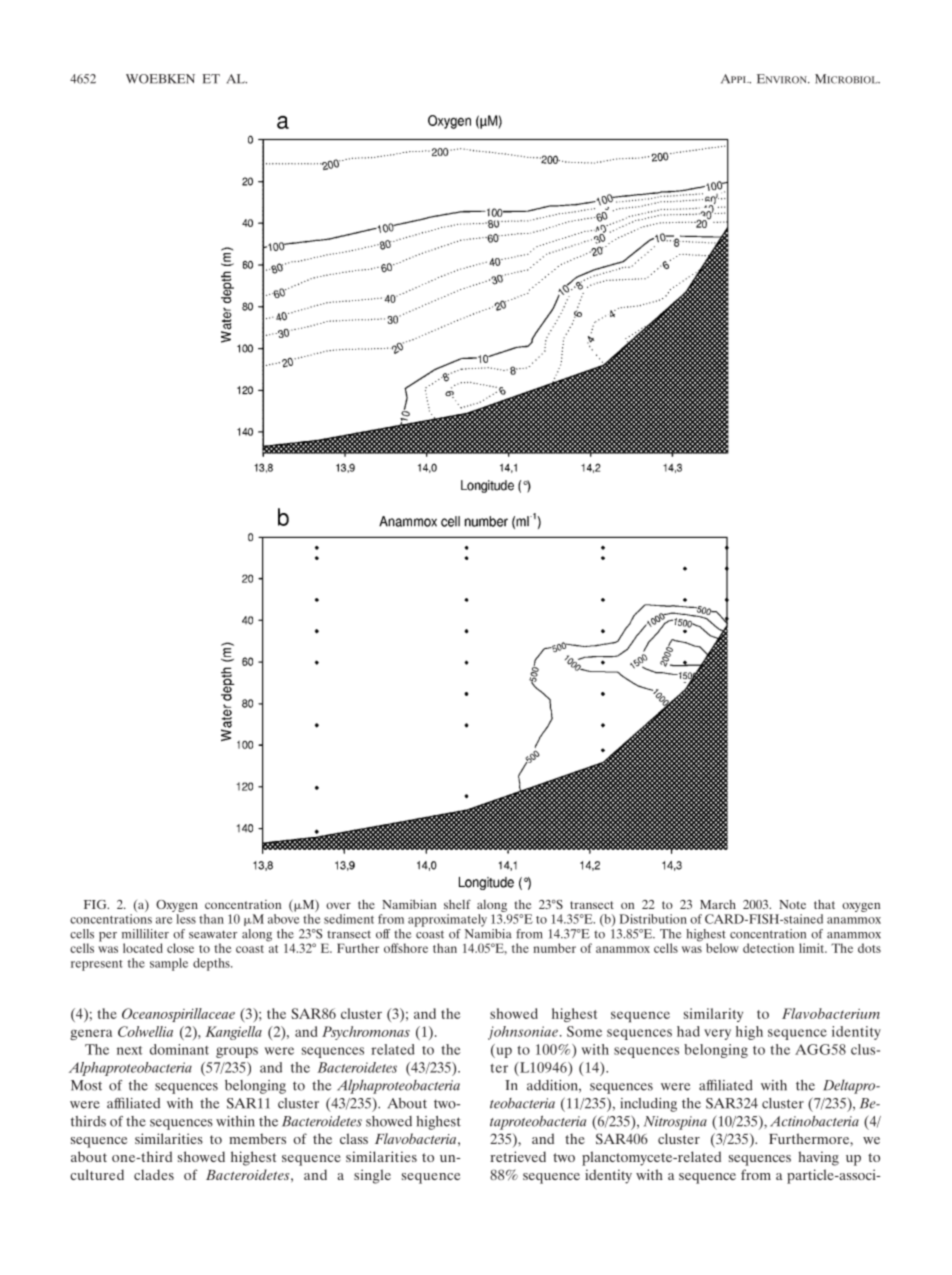 Image resolution: width=952 pixels, height=1275 pixels. Describe the element at coordinates (553, 1086) in the page. I see `addition` at that location.
